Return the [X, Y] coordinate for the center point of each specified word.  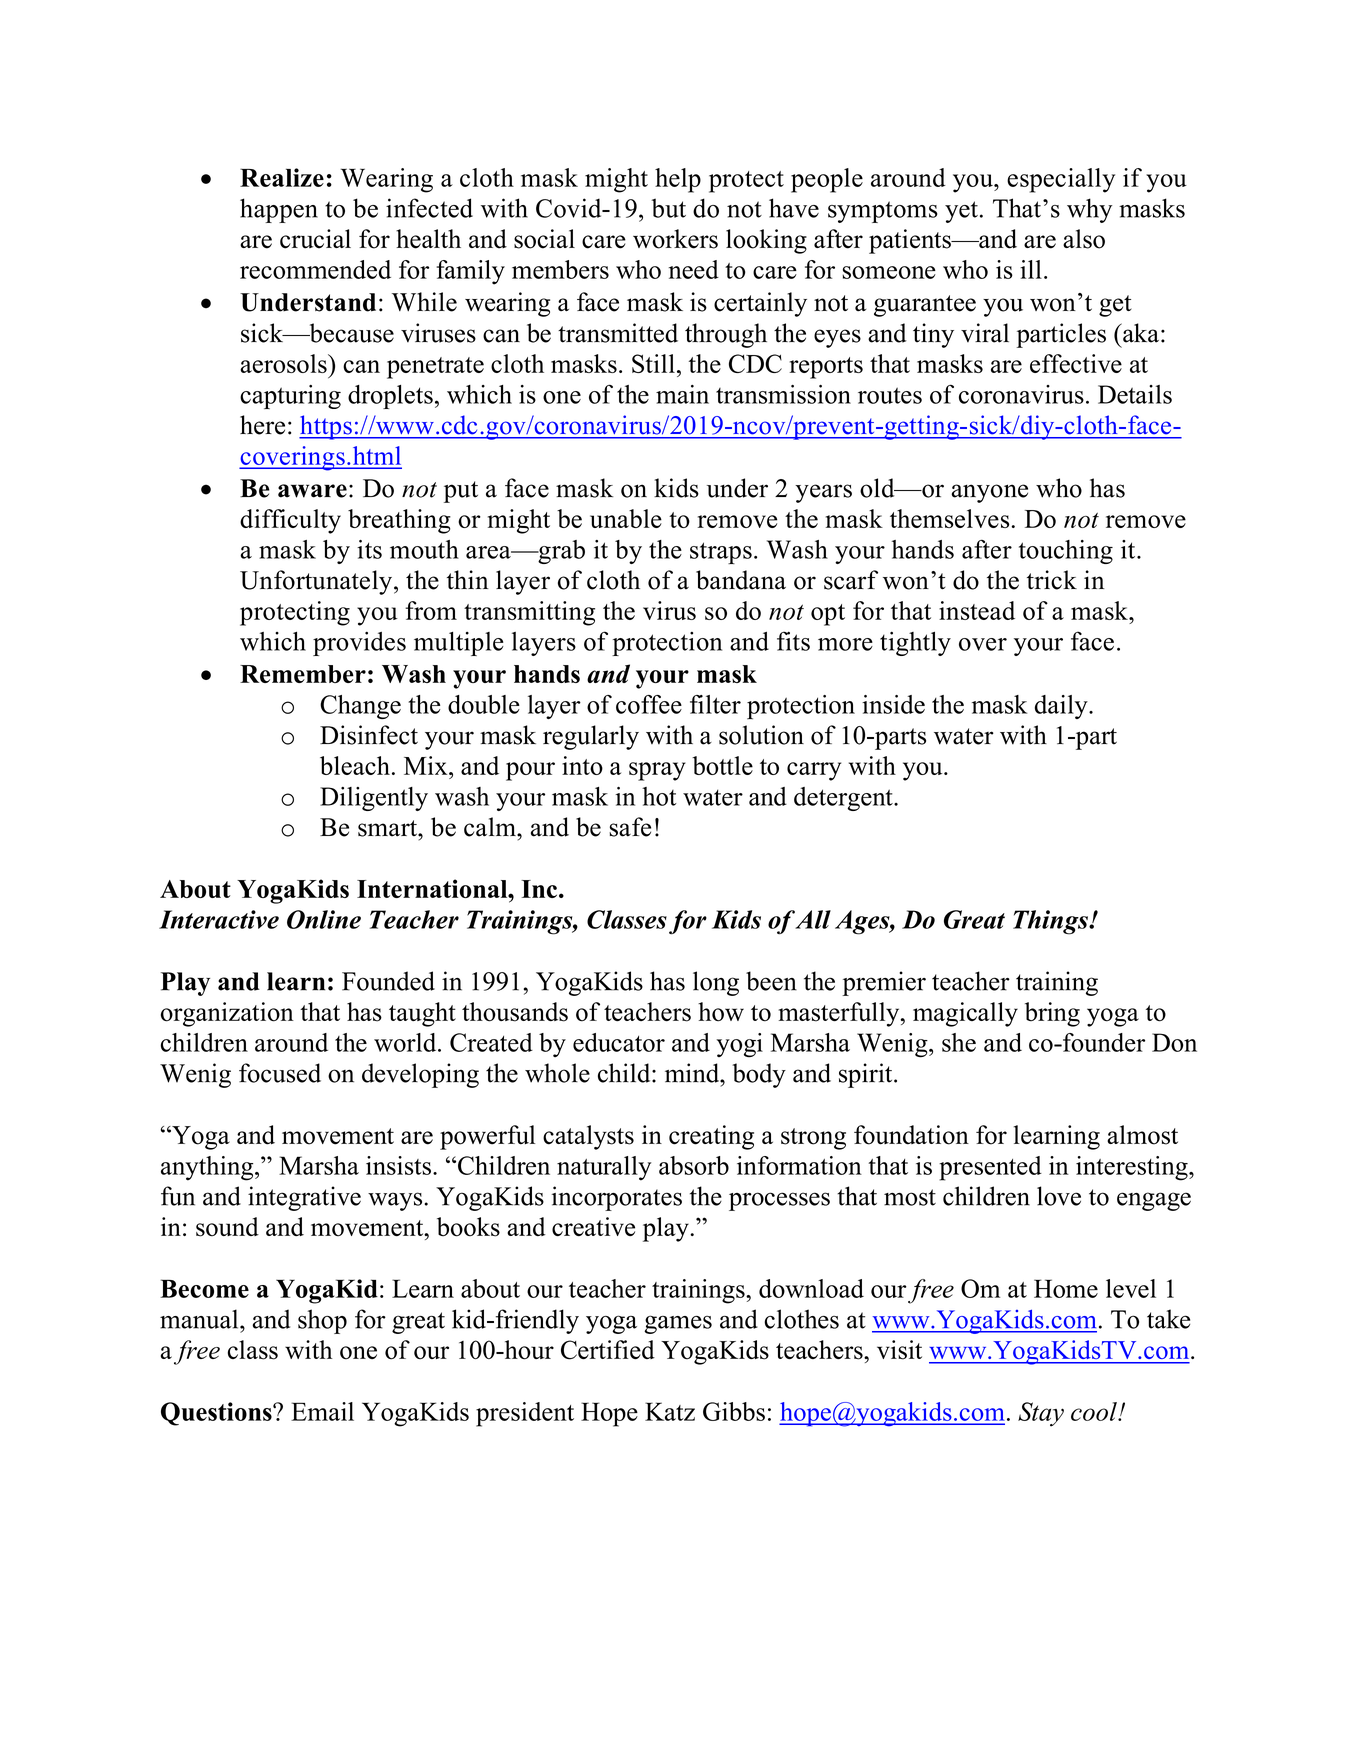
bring [1052, 1014]
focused [280, 1073]
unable [626, 518]
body [759, 1075]
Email [322, 1411]
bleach [355, 765]
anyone [989, 493]
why [1089, 210]
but [668, 208]
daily [1062, 707]
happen [279, 210]
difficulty [290, 521]
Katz [670, 1411]
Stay [1041, 1414]
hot [659, 796]
